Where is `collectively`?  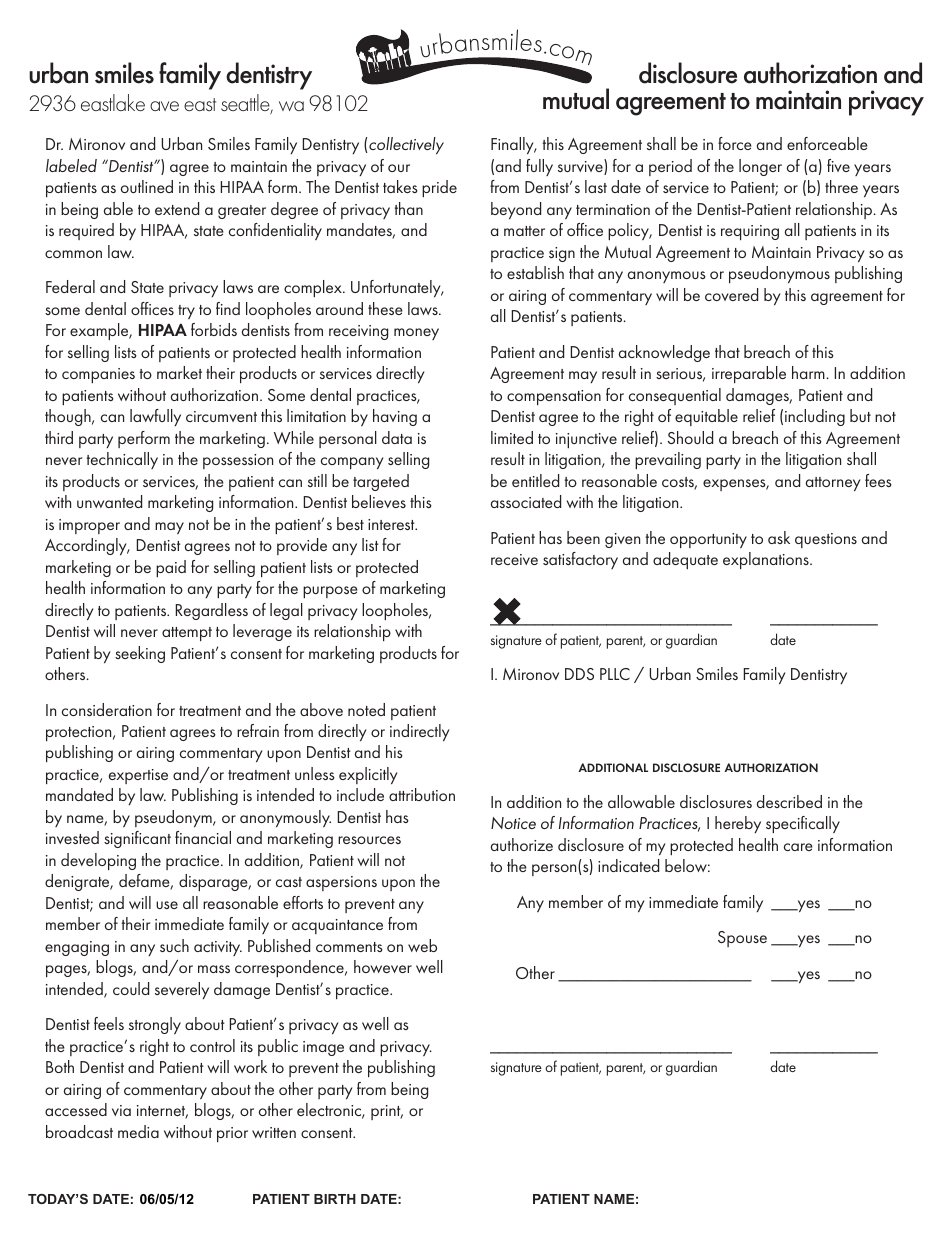
collectively is located at coordinates (406, 145).
